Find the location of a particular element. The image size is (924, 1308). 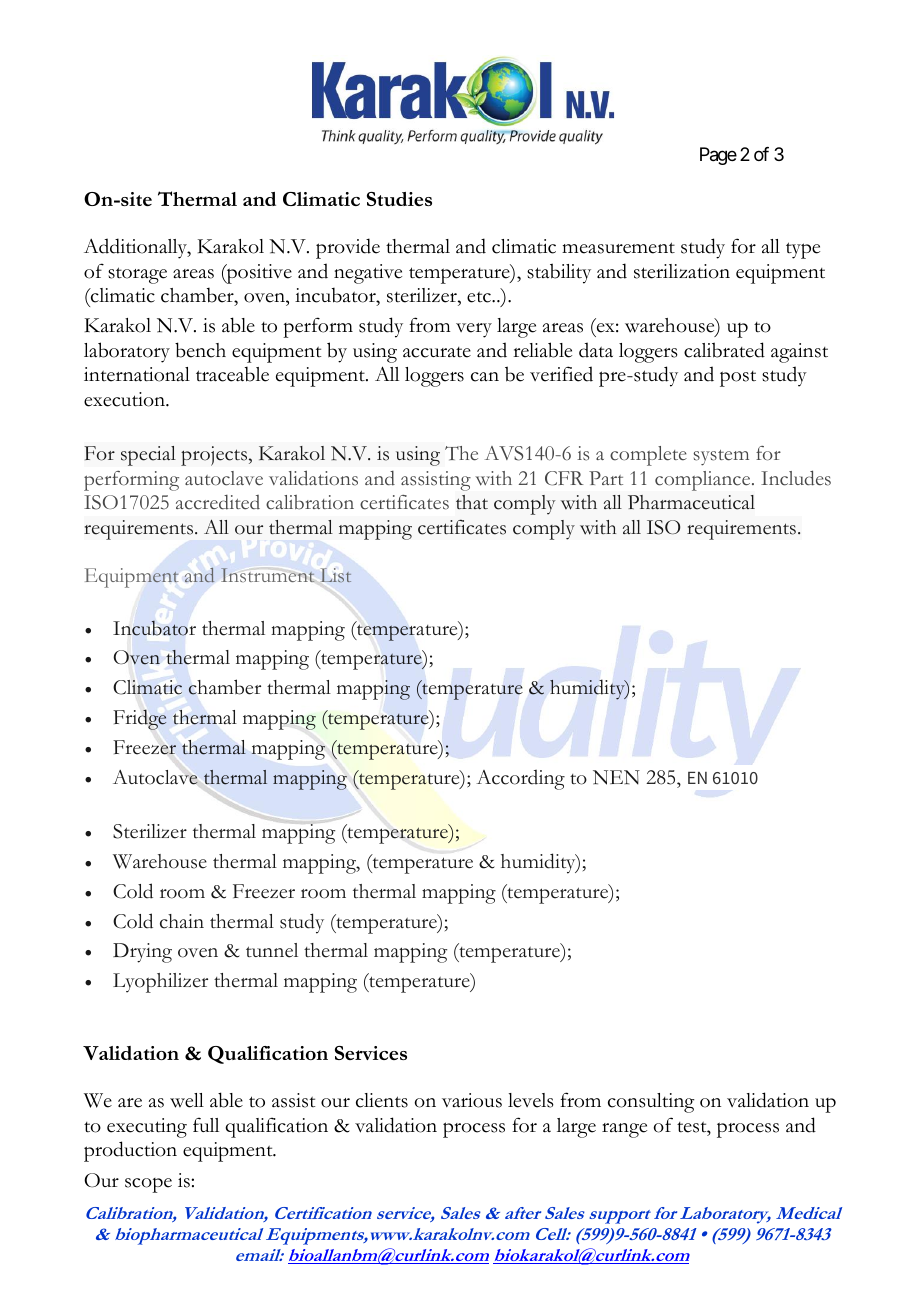

Studies is located at coordinates (399, 199).
